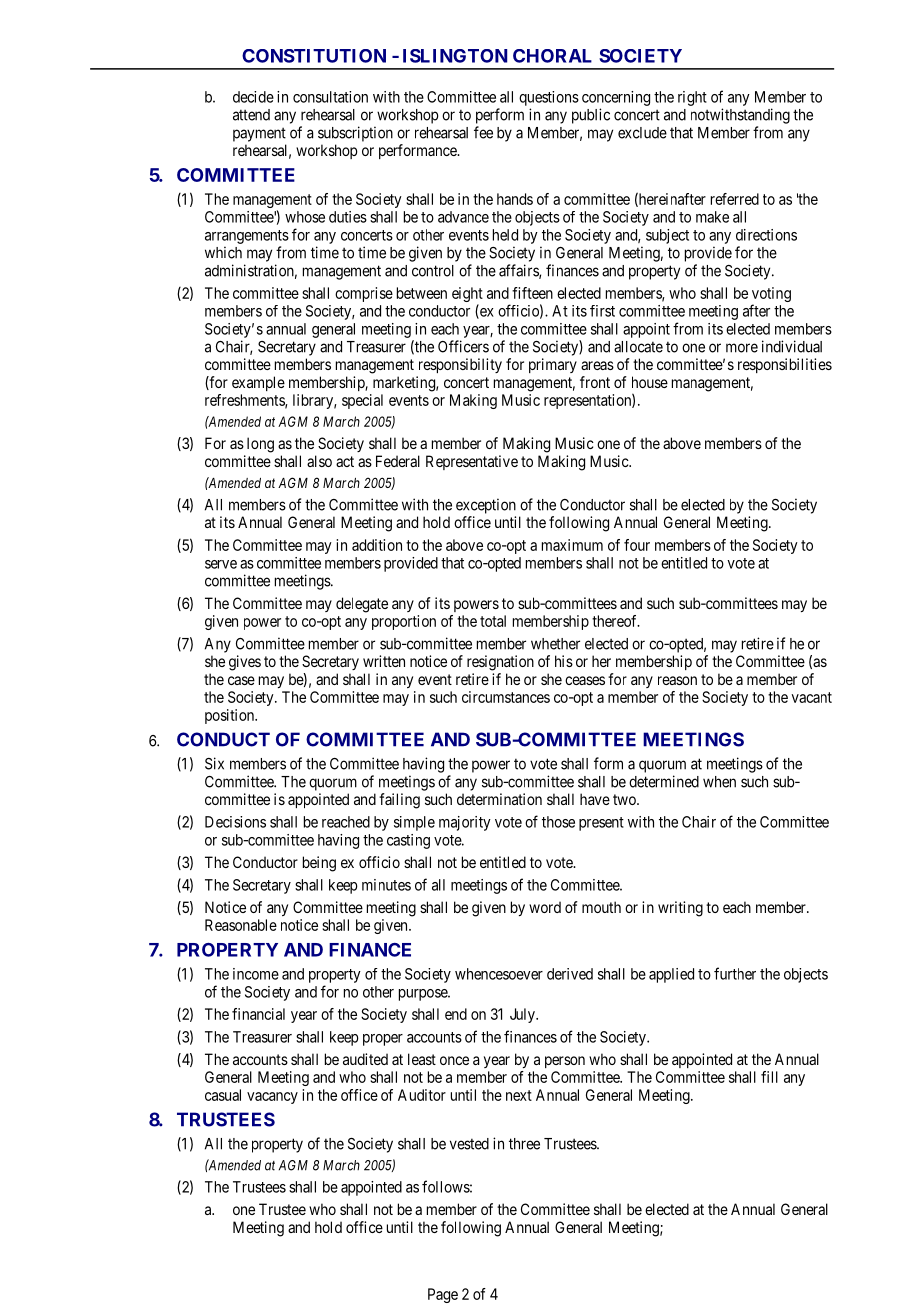  I want to click on further, so click(735, 973).
